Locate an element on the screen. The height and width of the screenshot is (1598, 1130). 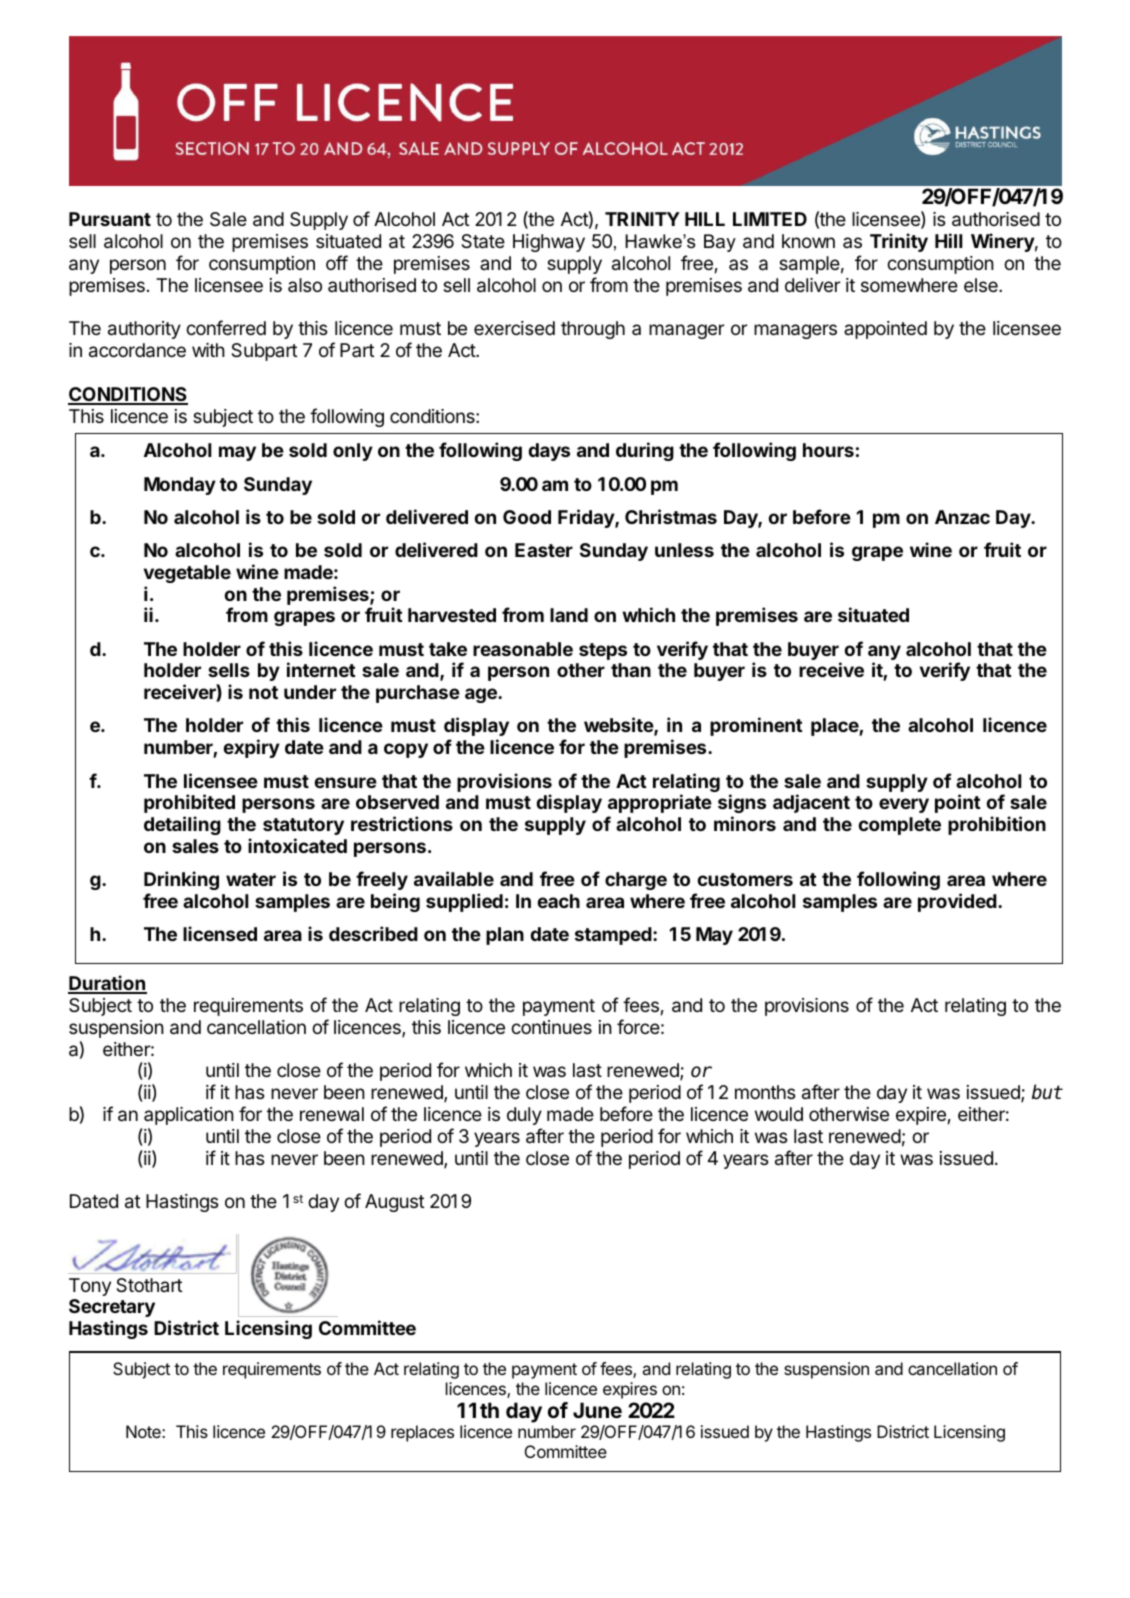
every is located at coordinates (904, 805).
